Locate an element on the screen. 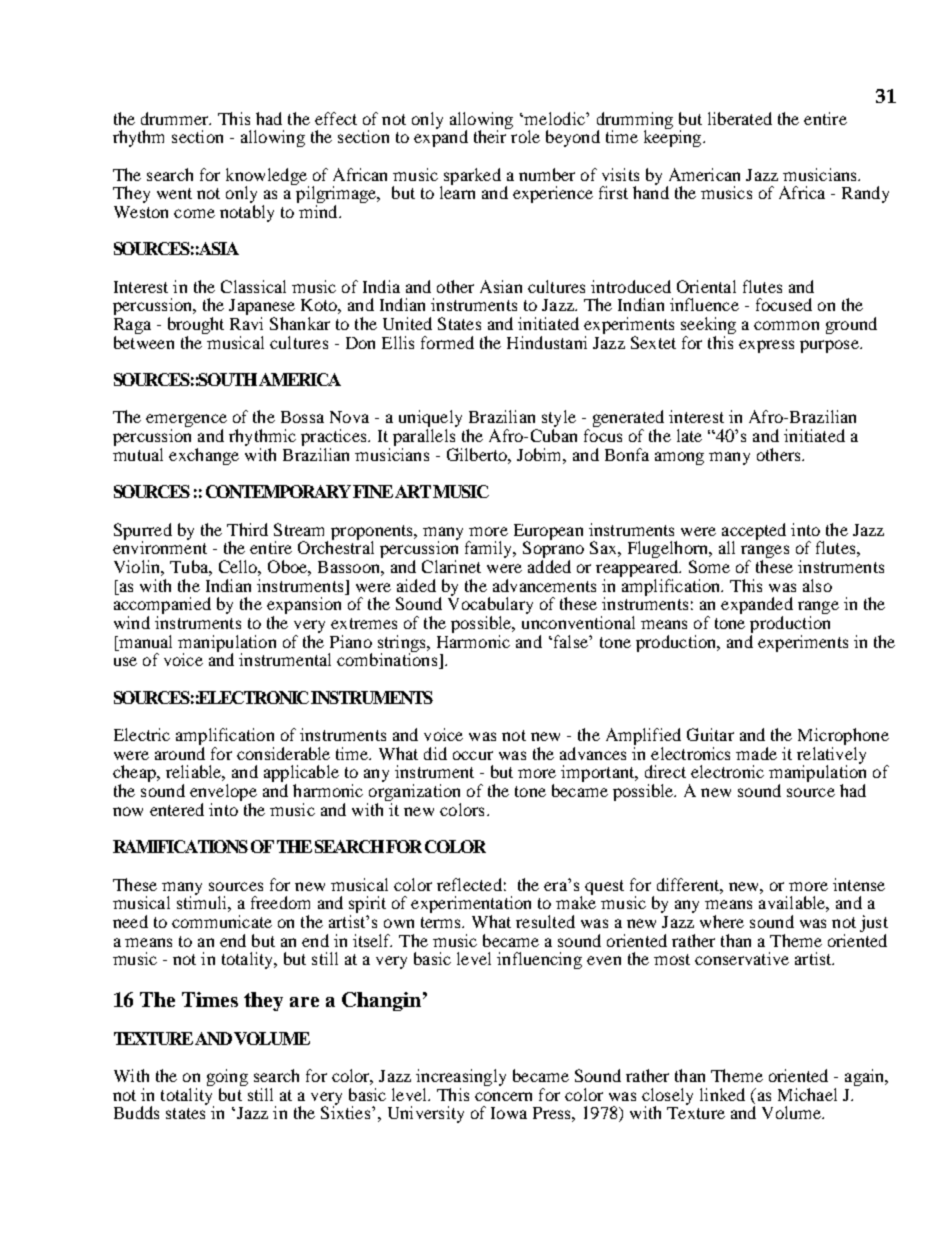 The image size is (952, 1233). exchange is located at coordinates (204, 456).
